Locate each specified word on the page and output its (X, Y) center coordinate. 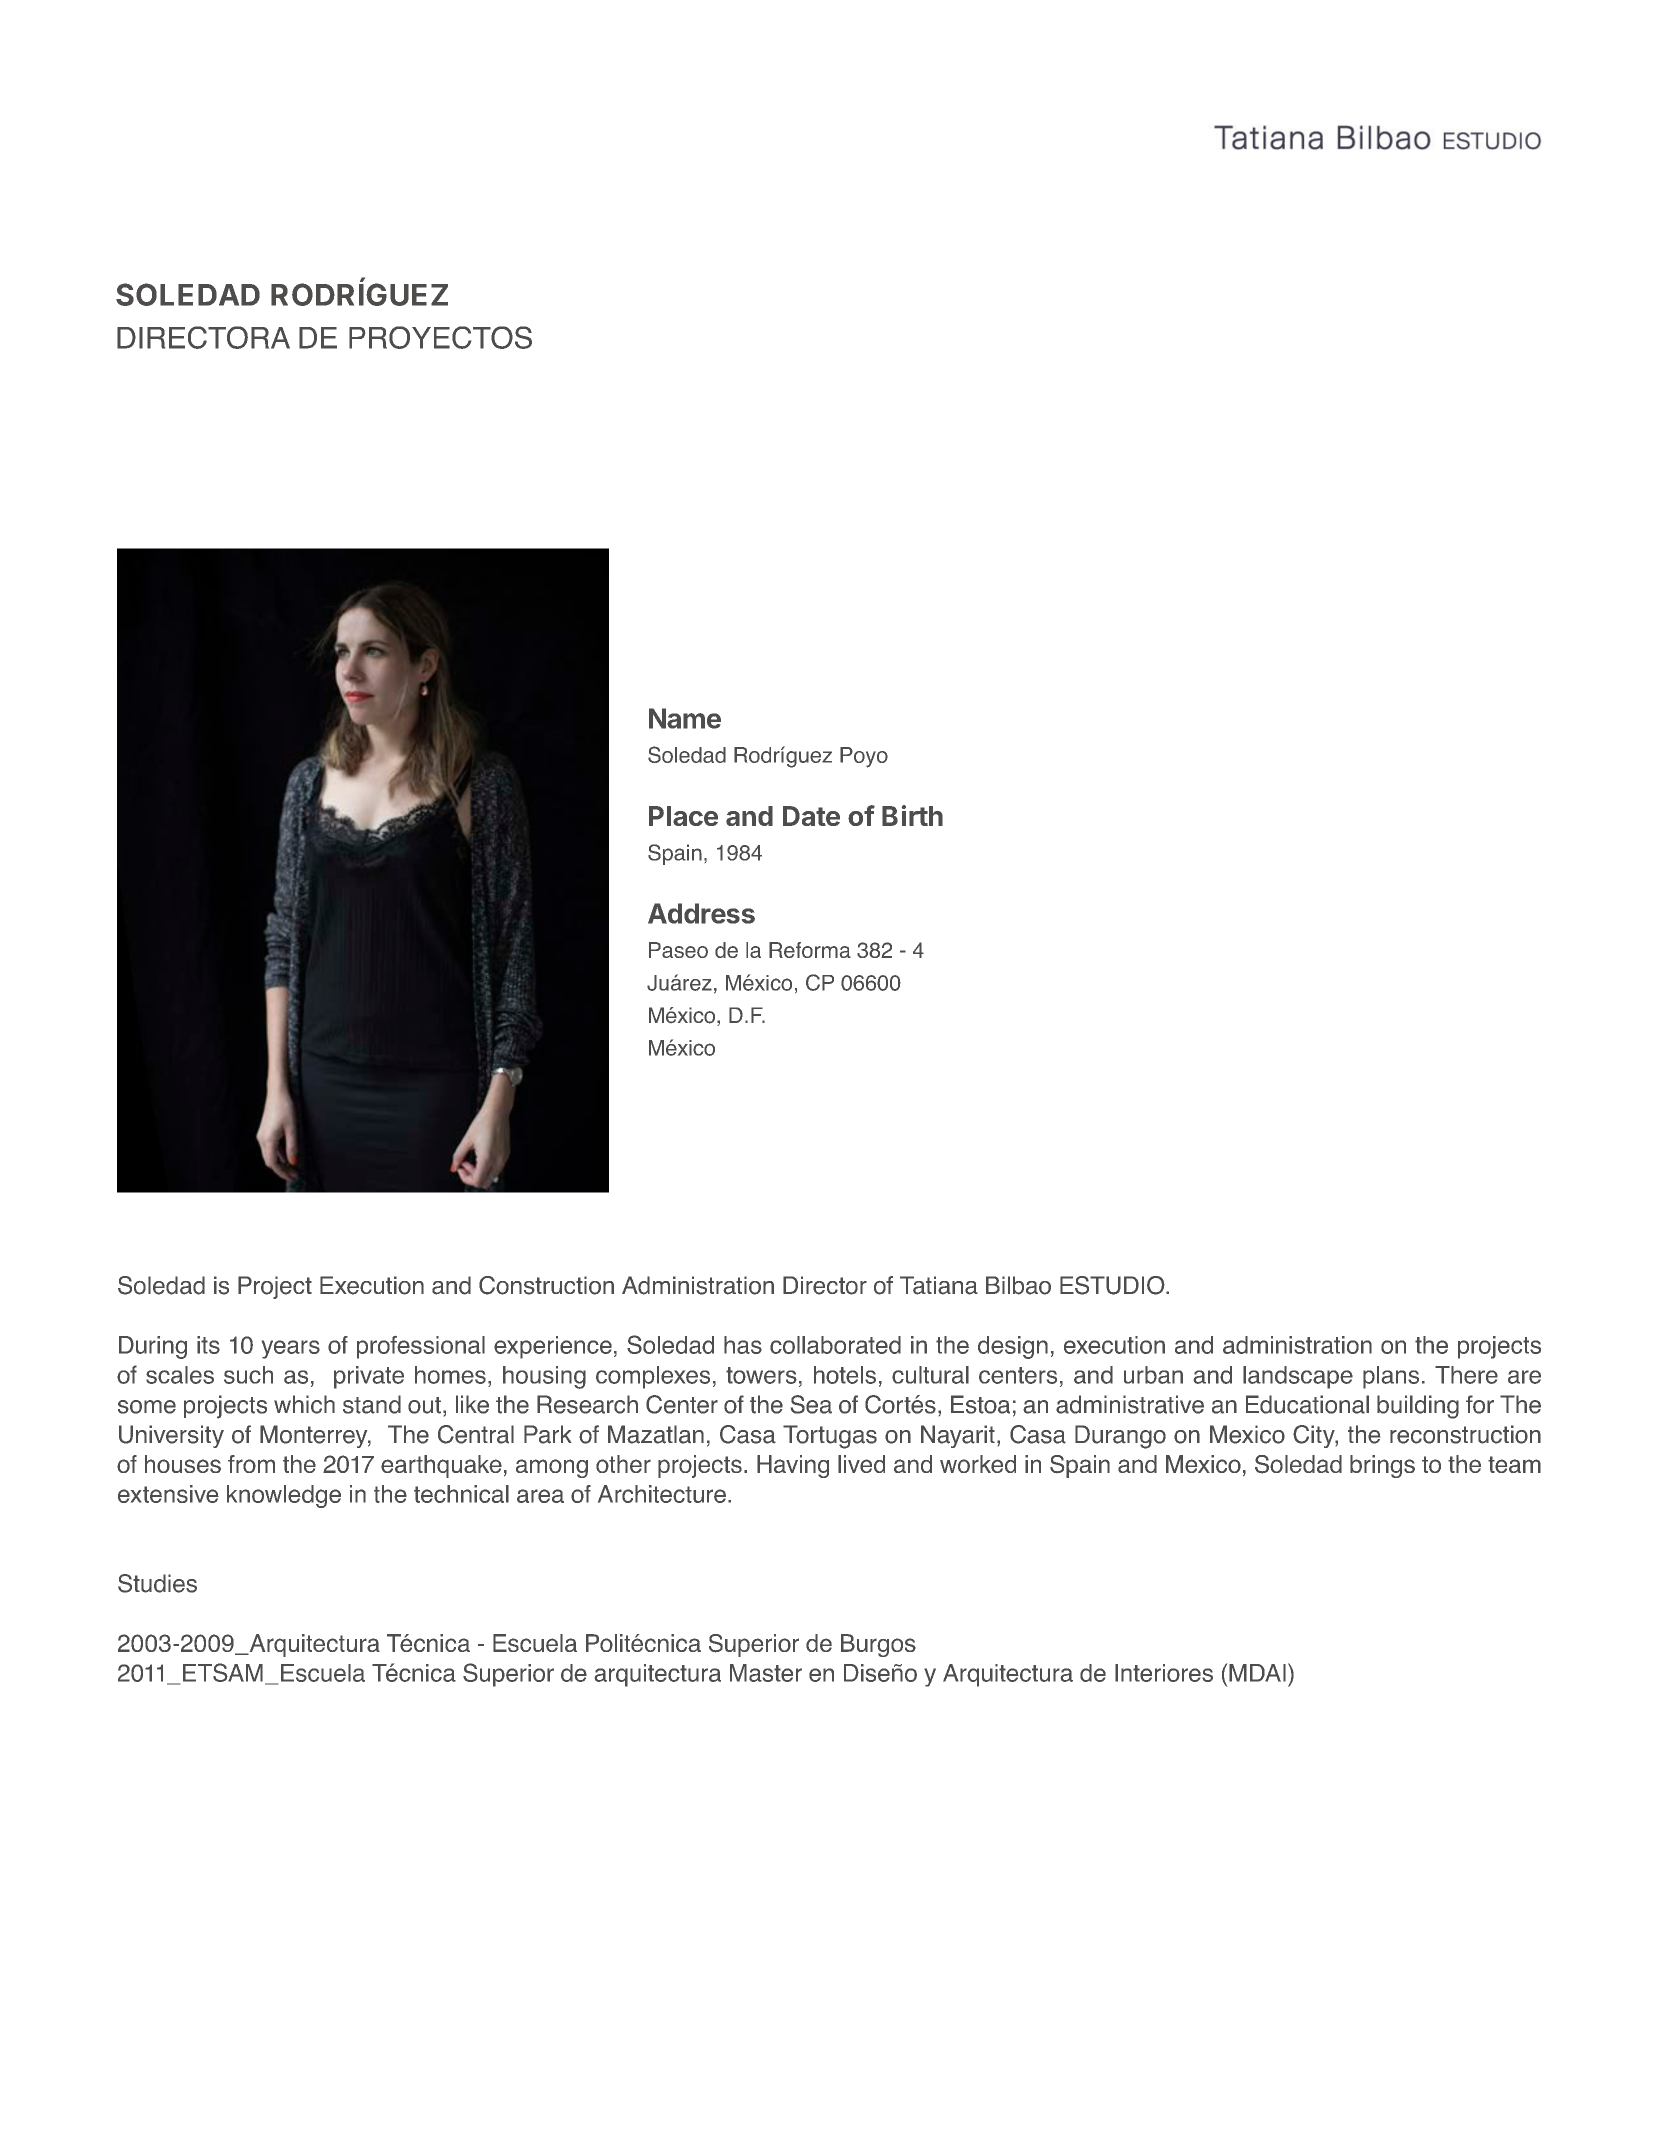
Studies (157, 1583)
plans (1391, 1377)
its (208, 1345)
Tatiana (939, 1285)
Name (685, 718)
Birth (912, 815)
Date (811, 816)
